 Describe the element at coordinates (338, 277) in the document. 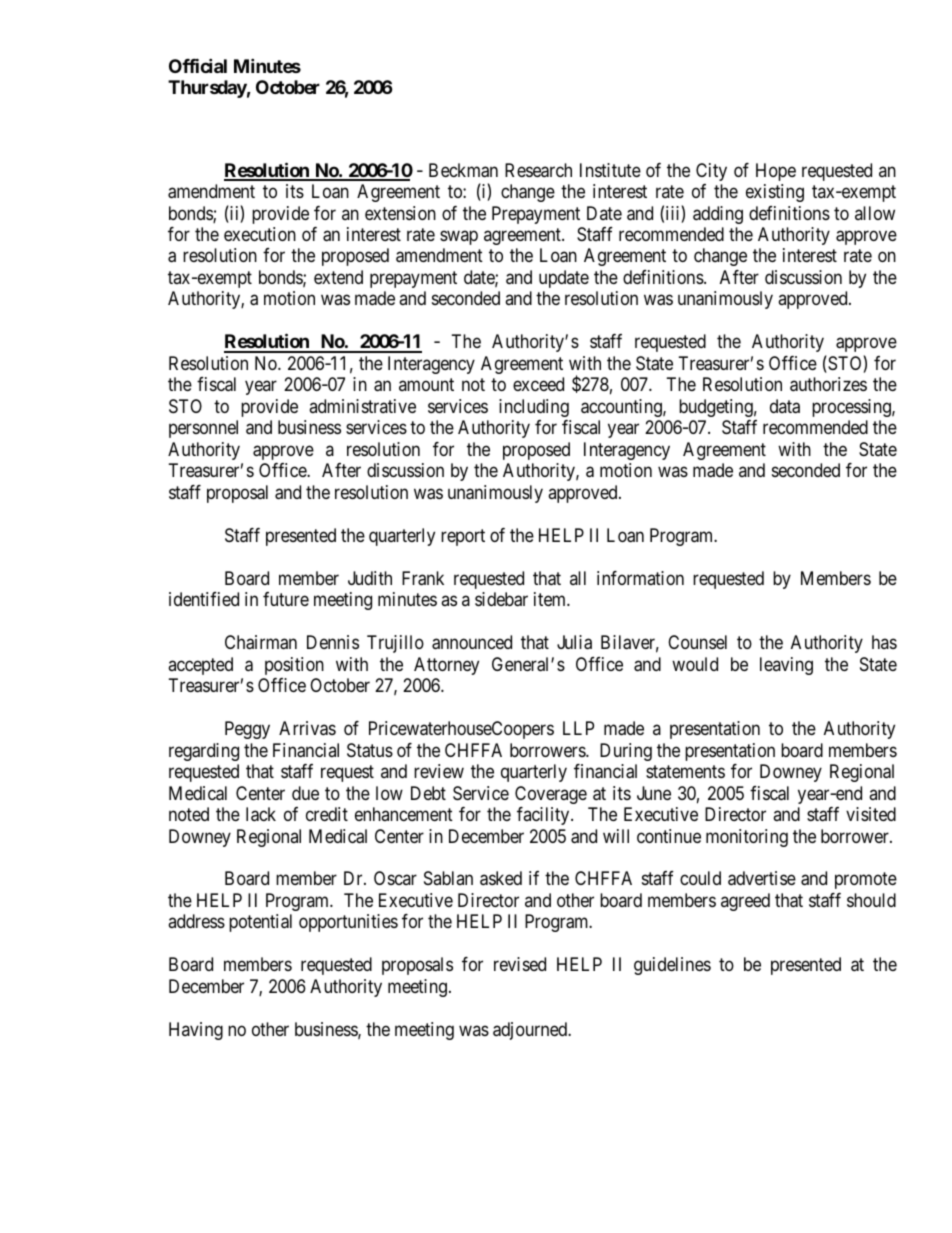

I see `extend` at that location.
